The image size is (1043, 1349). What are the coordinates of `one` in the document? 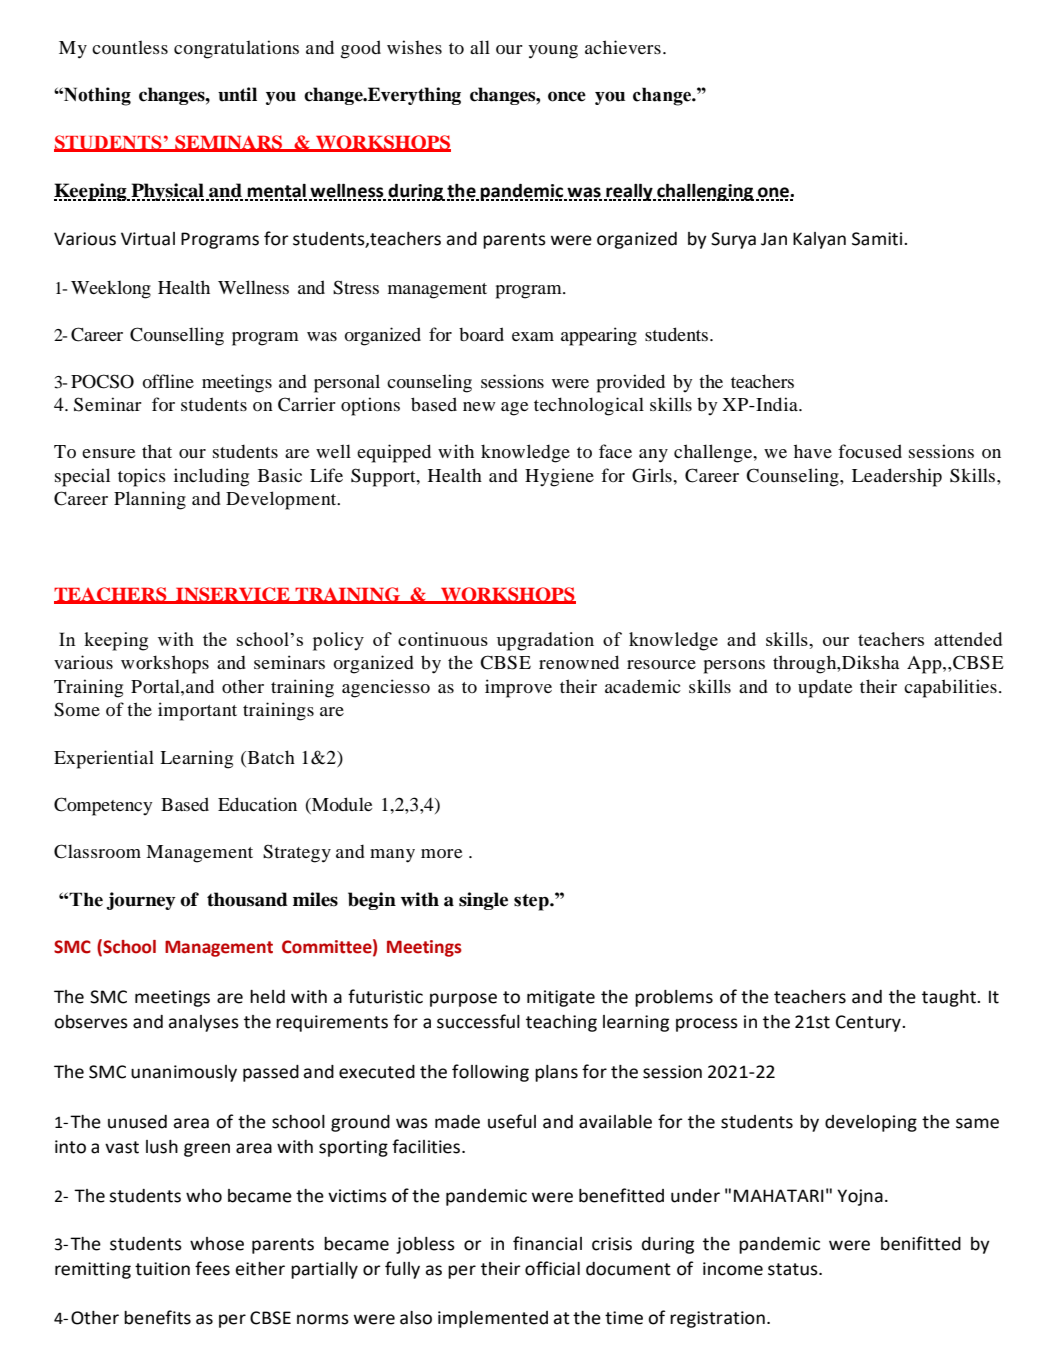 It's located at (773, 193).
